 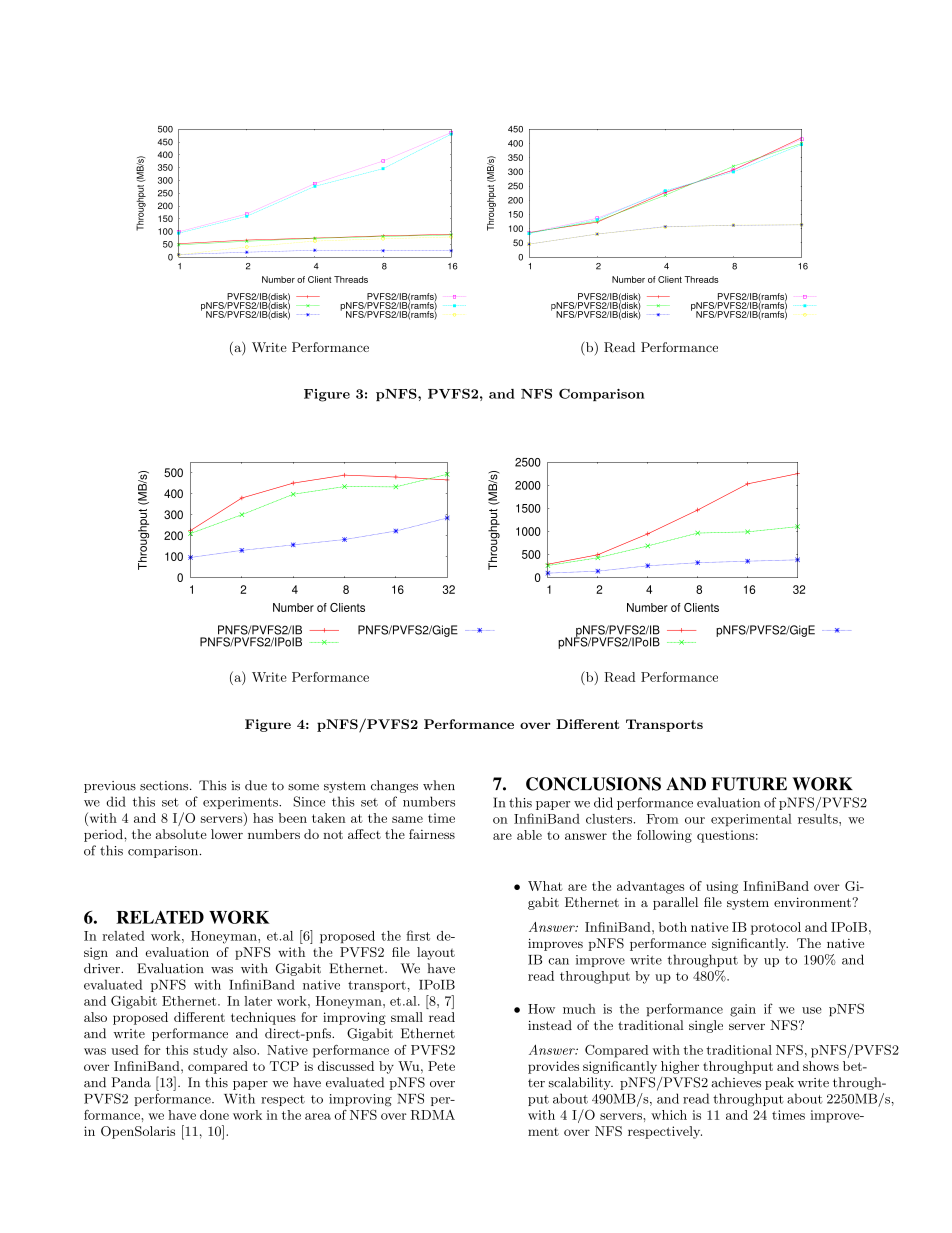 I want to click on done, so click(x=214, y=1115).
